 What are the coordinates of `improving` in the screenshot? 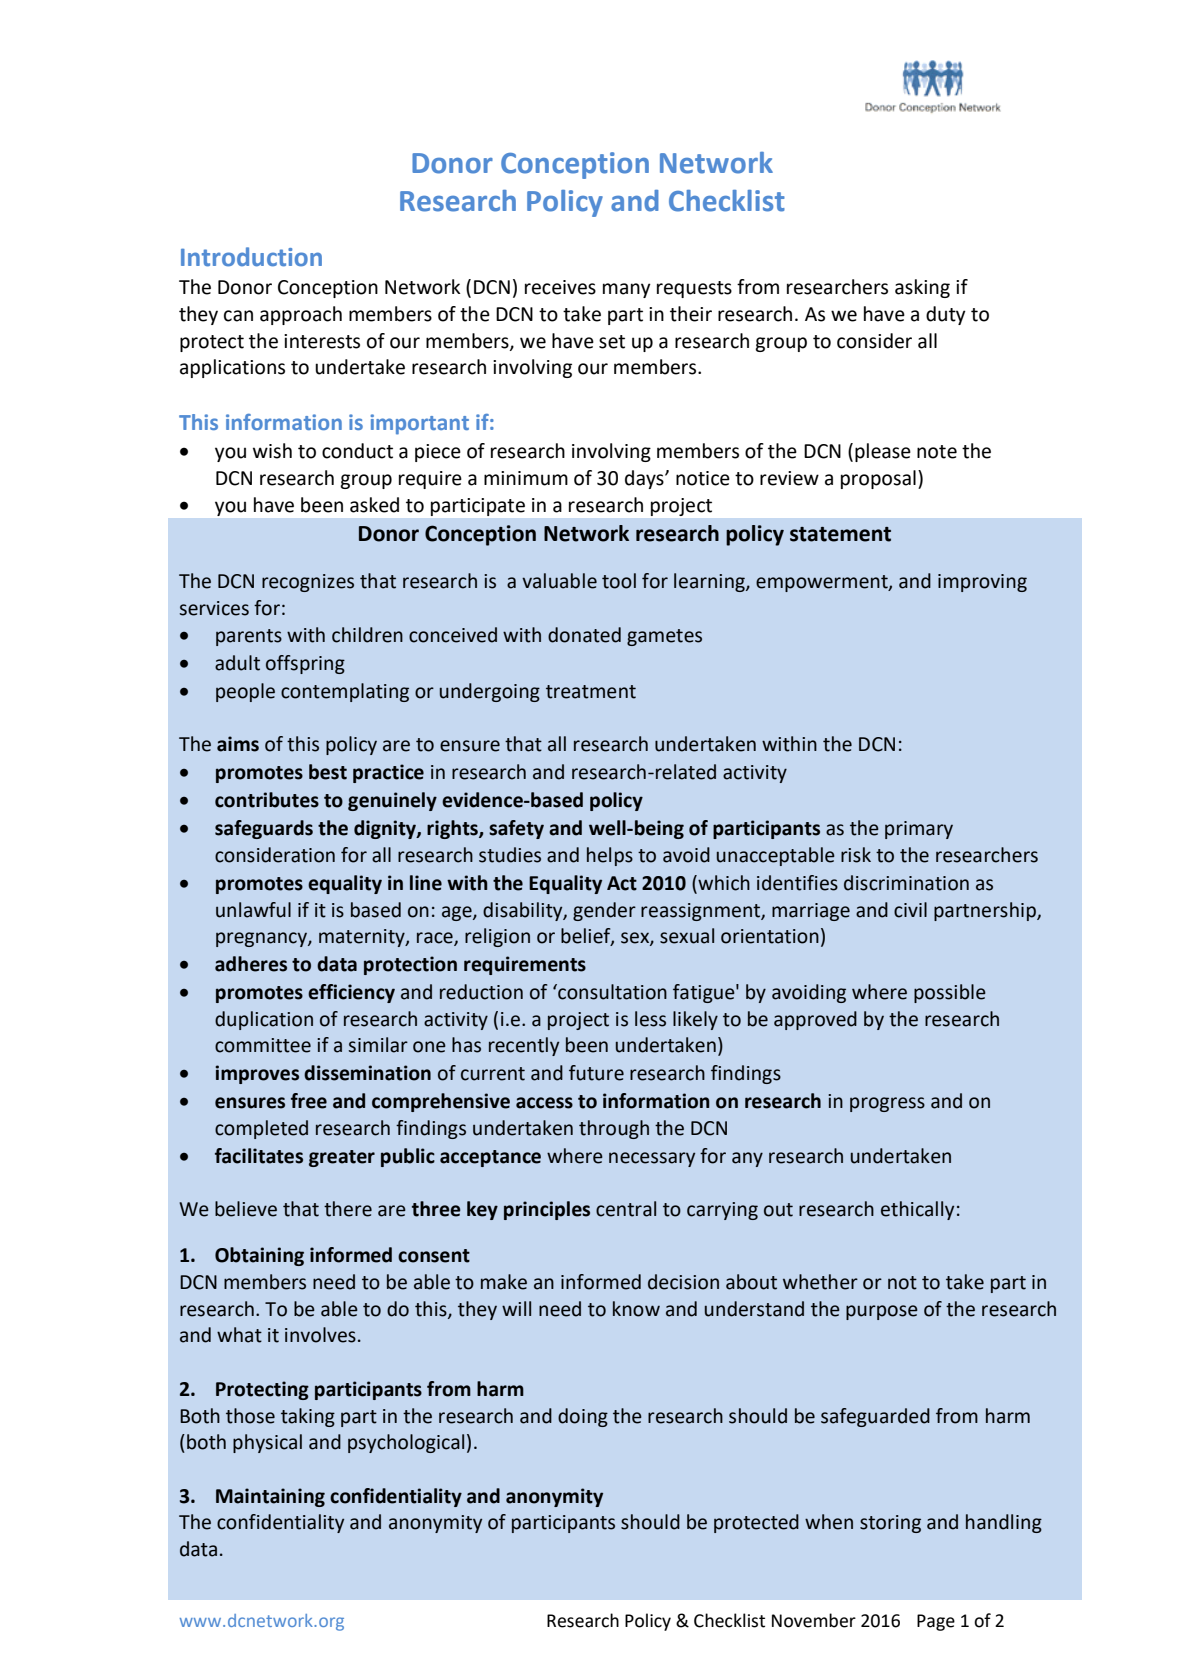 It's located at (982, 583).
